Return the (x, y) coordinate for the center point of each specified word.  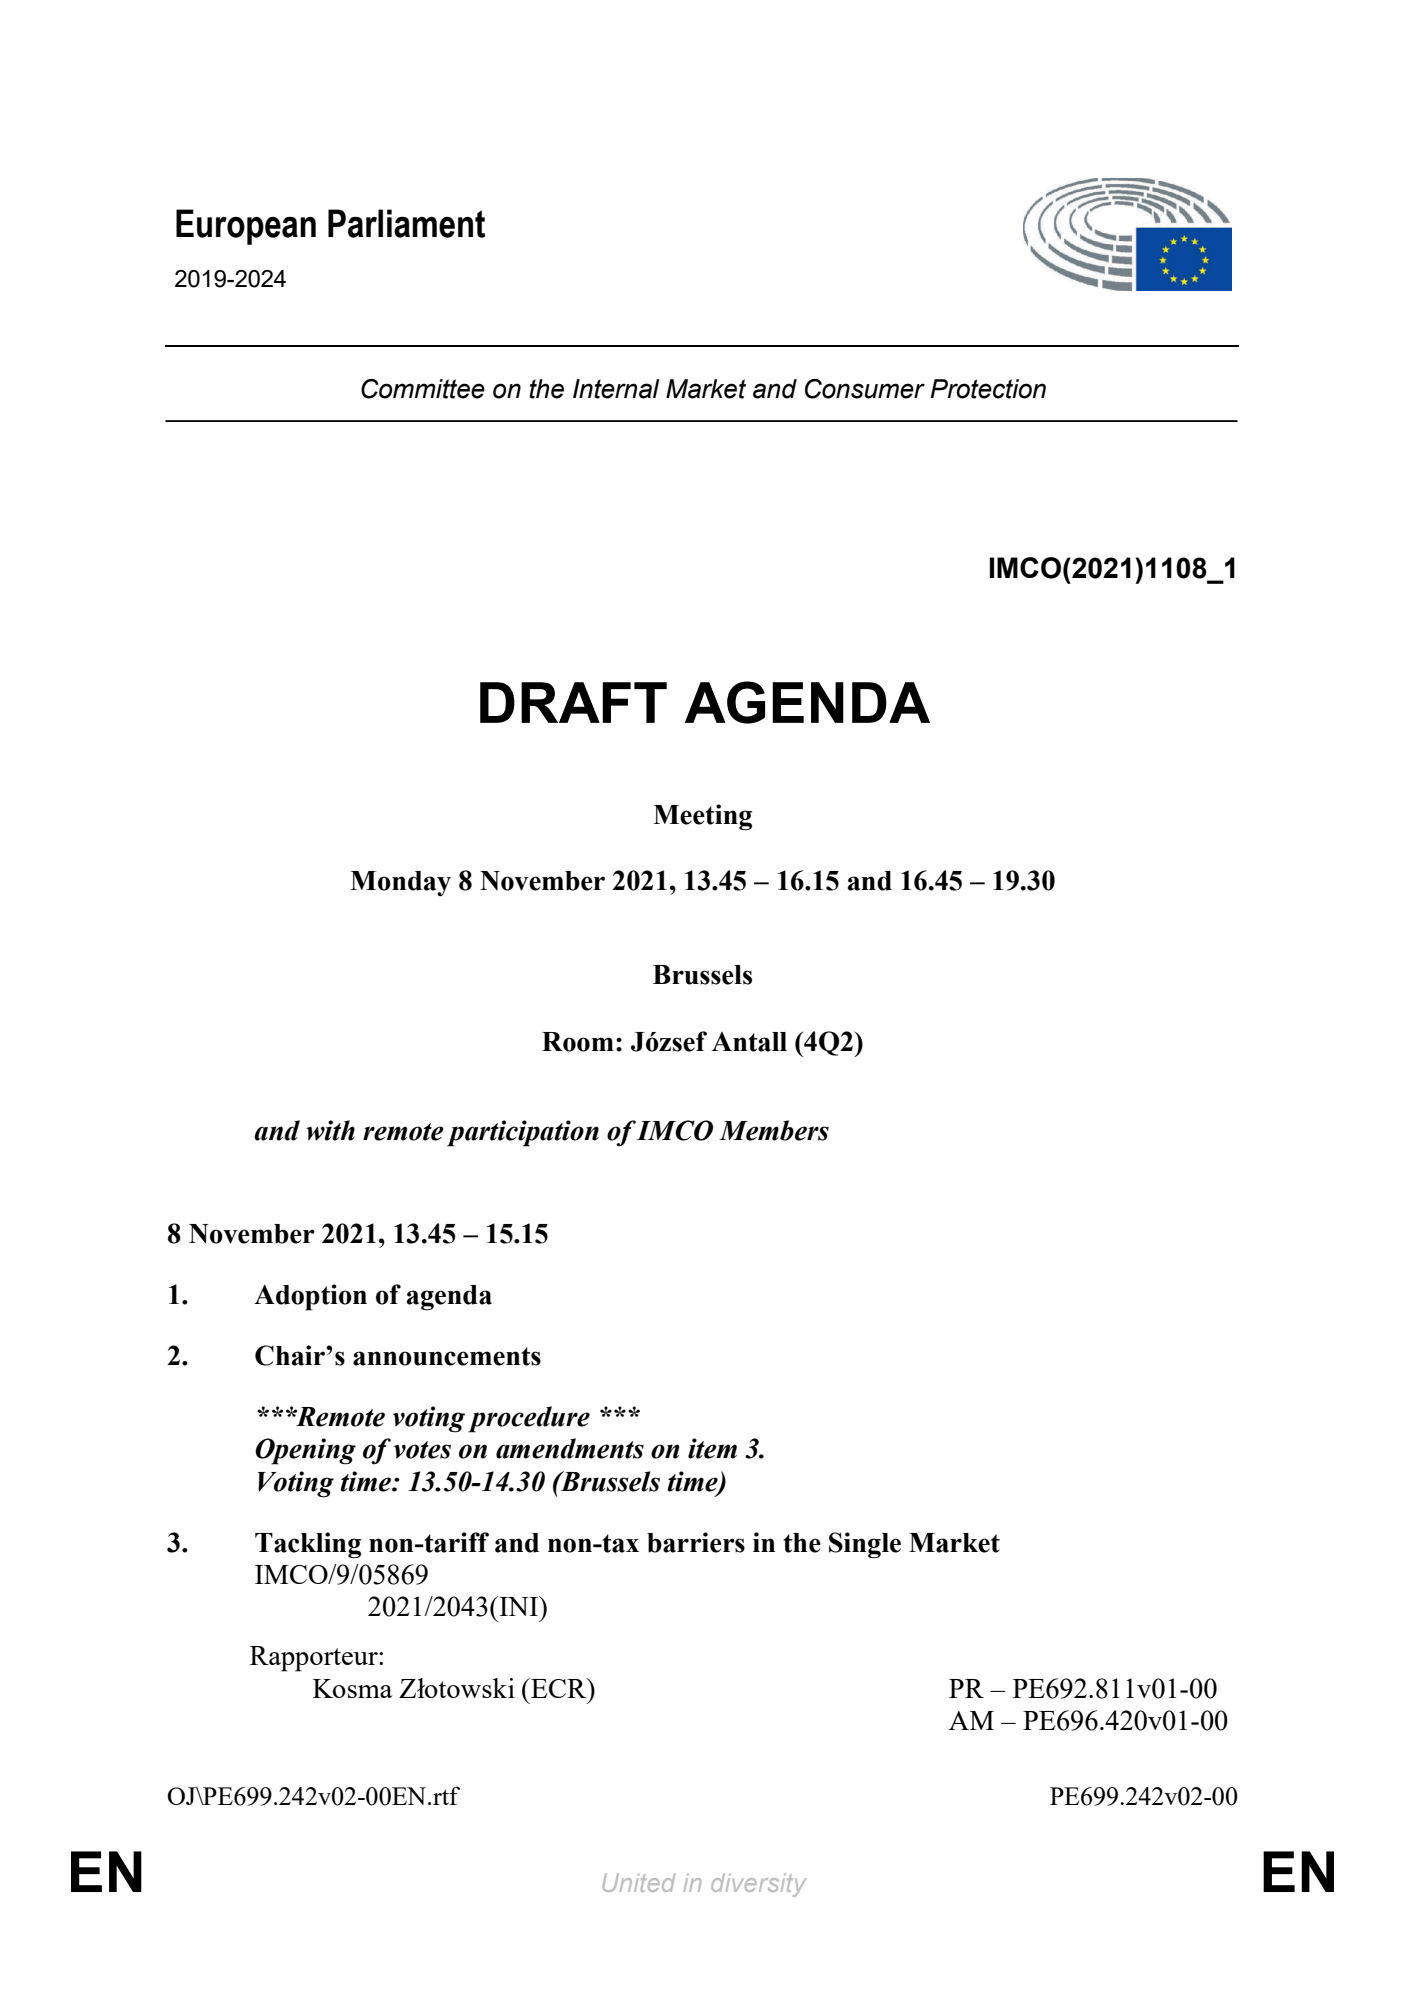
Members (774, 1130)
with (330, 1130)
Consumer (865, 389)
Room (578, 1042)
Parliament (406, 223)
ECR (559, 1688)
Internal (616, 389)
